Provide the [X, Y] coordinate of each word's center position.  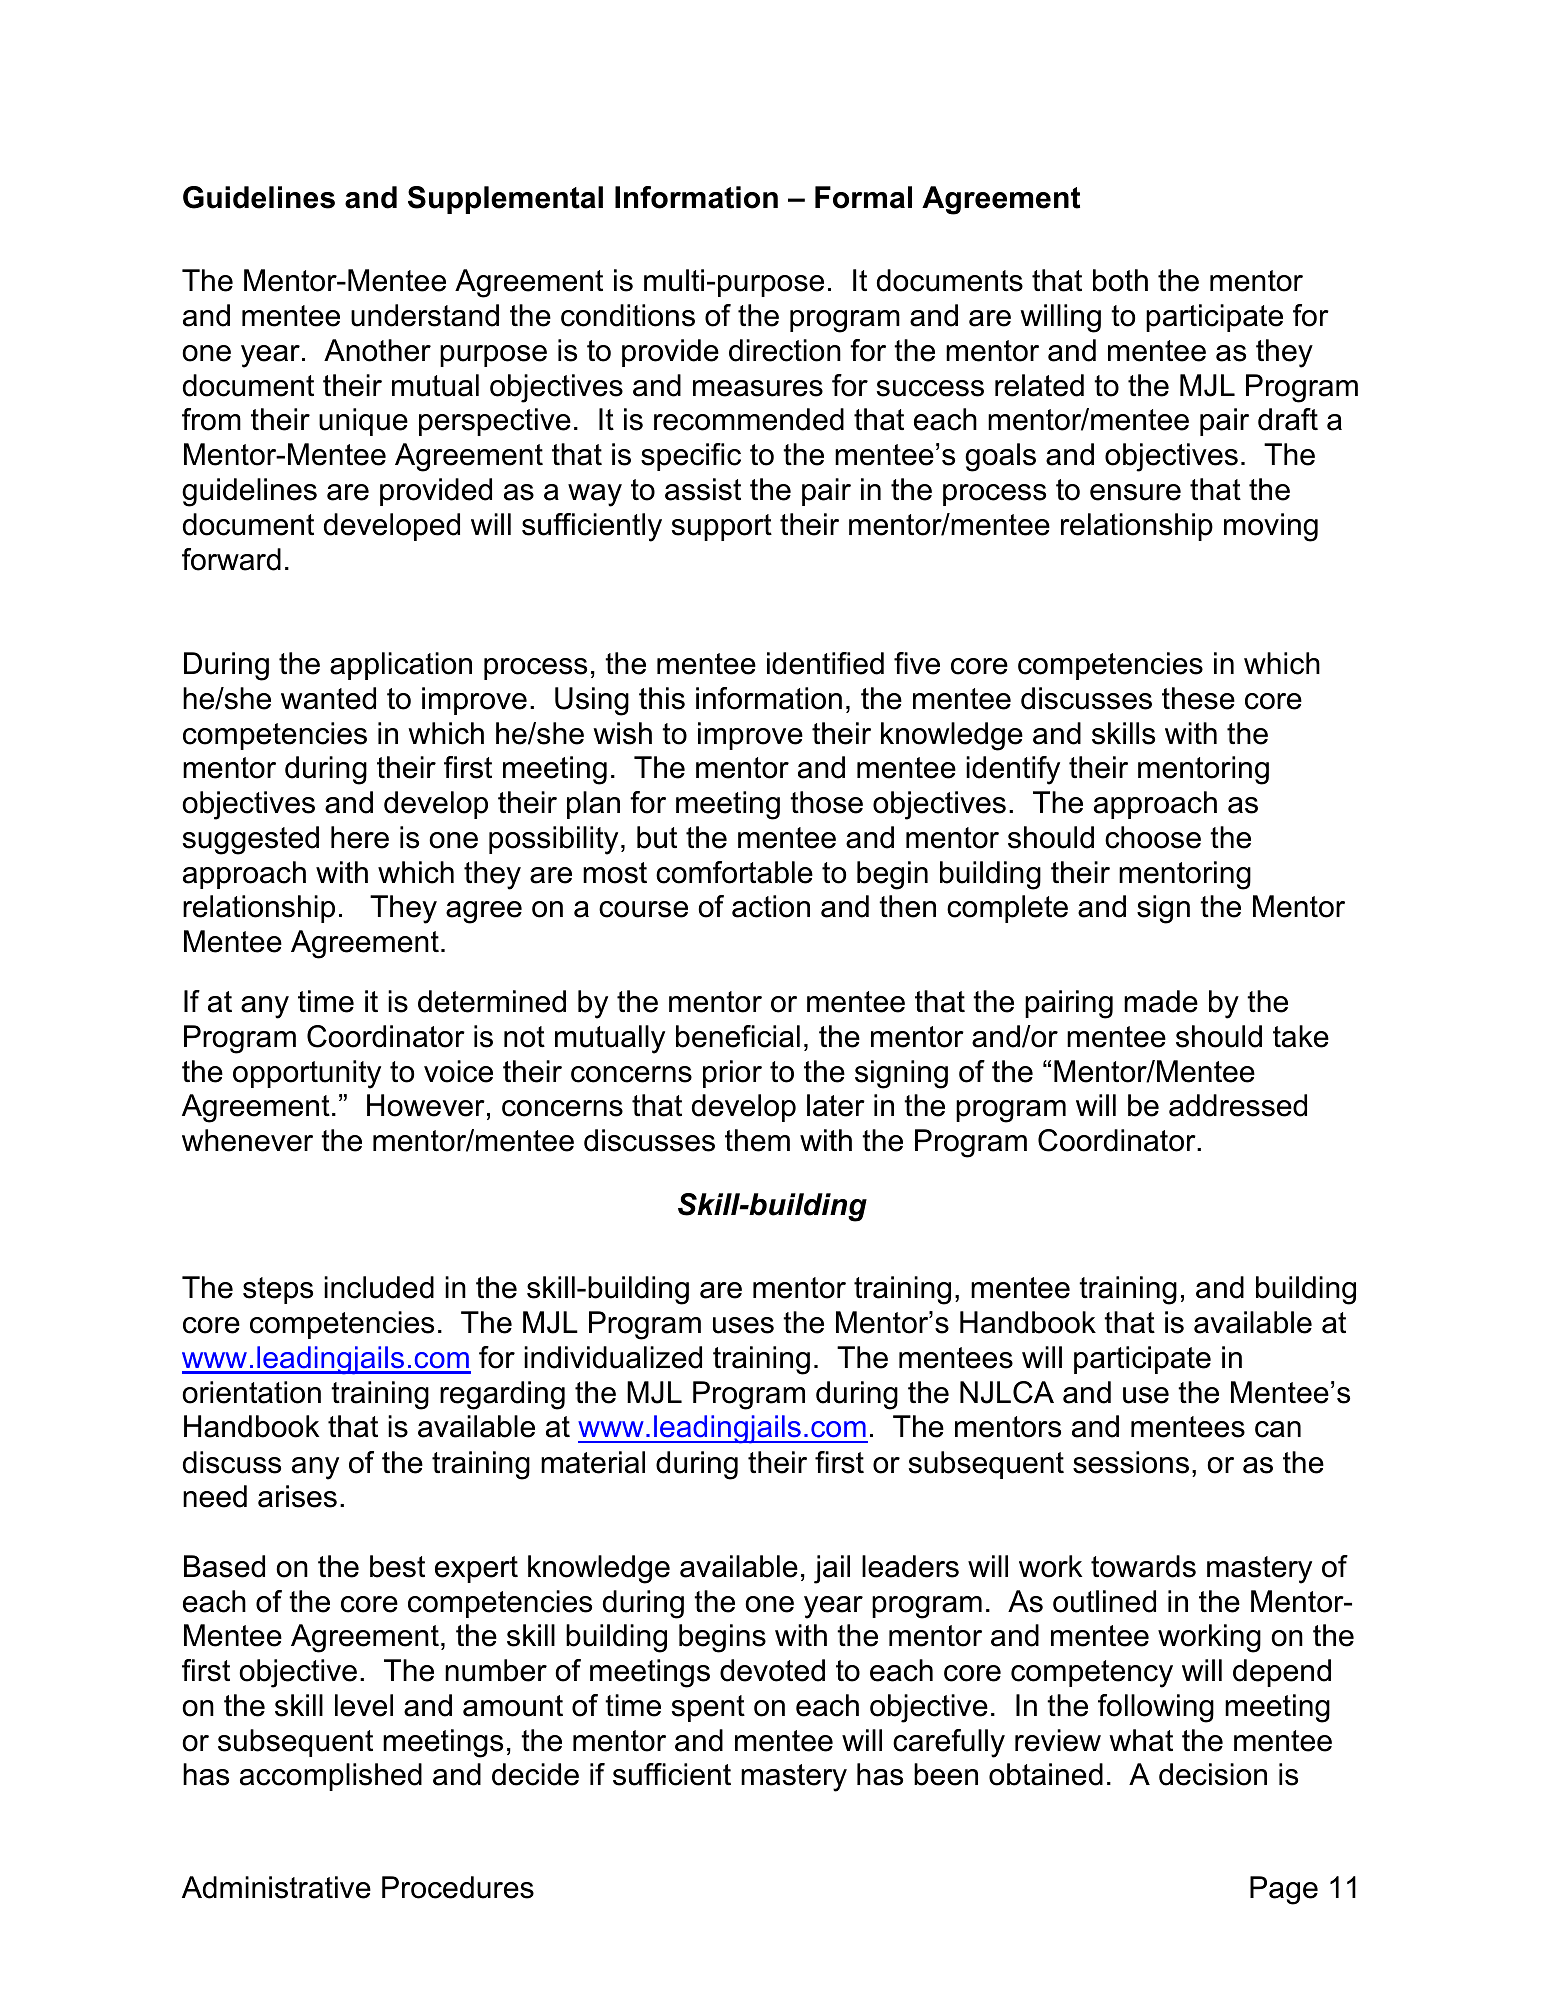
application [401, 666]
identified [825, 663]
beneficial [738, 1036]
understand [425, 315]
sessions [1131, 1462]
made [1161, 1001]
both [1120, 280]
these [1198, 698]
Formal [863, 197]
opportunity [307, 1074]
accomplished [331, 1777]
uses [743, 1325]
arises [297, 1496]
